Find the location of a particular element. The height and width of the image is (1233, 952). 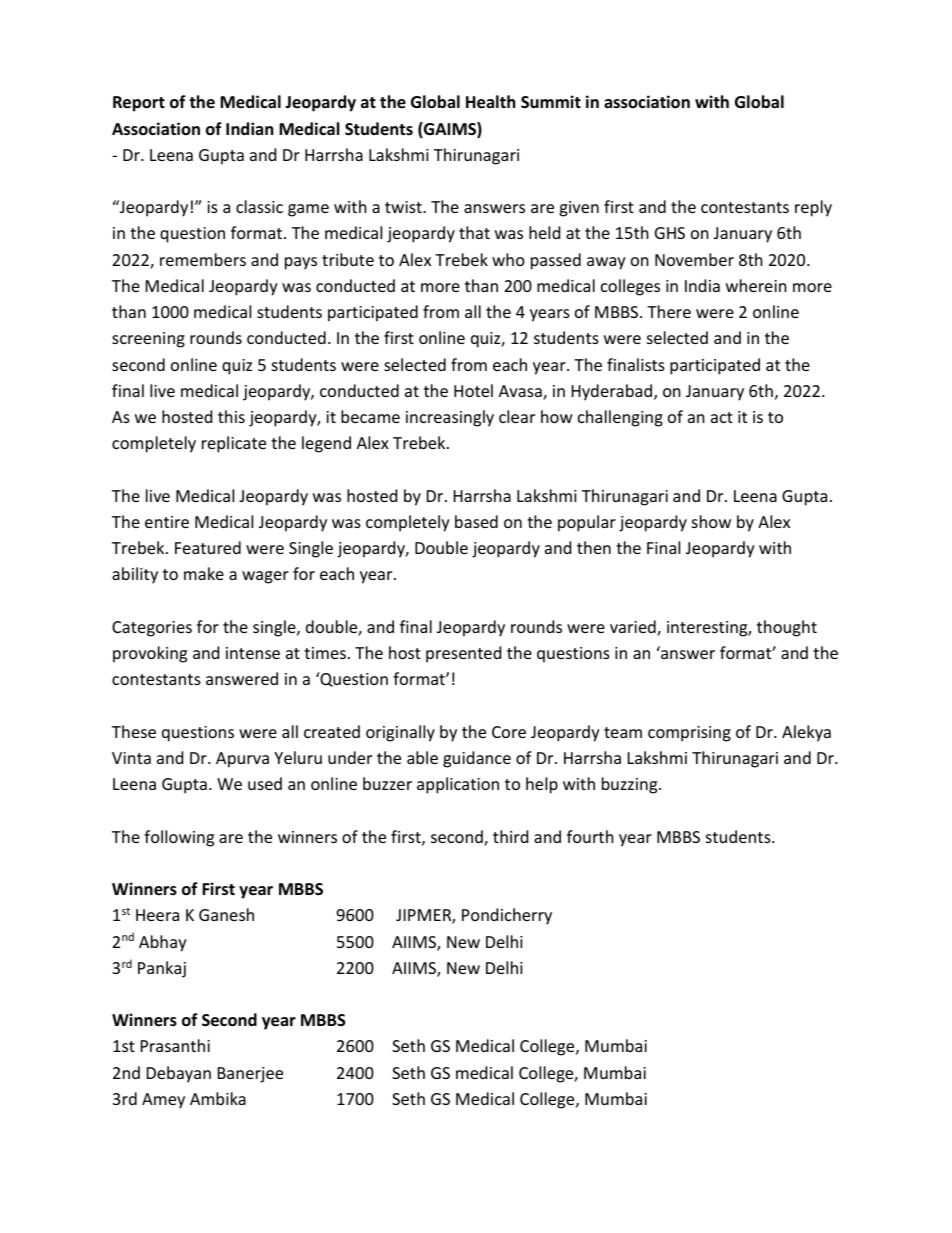

Health is located at coordinates (490, 102).
